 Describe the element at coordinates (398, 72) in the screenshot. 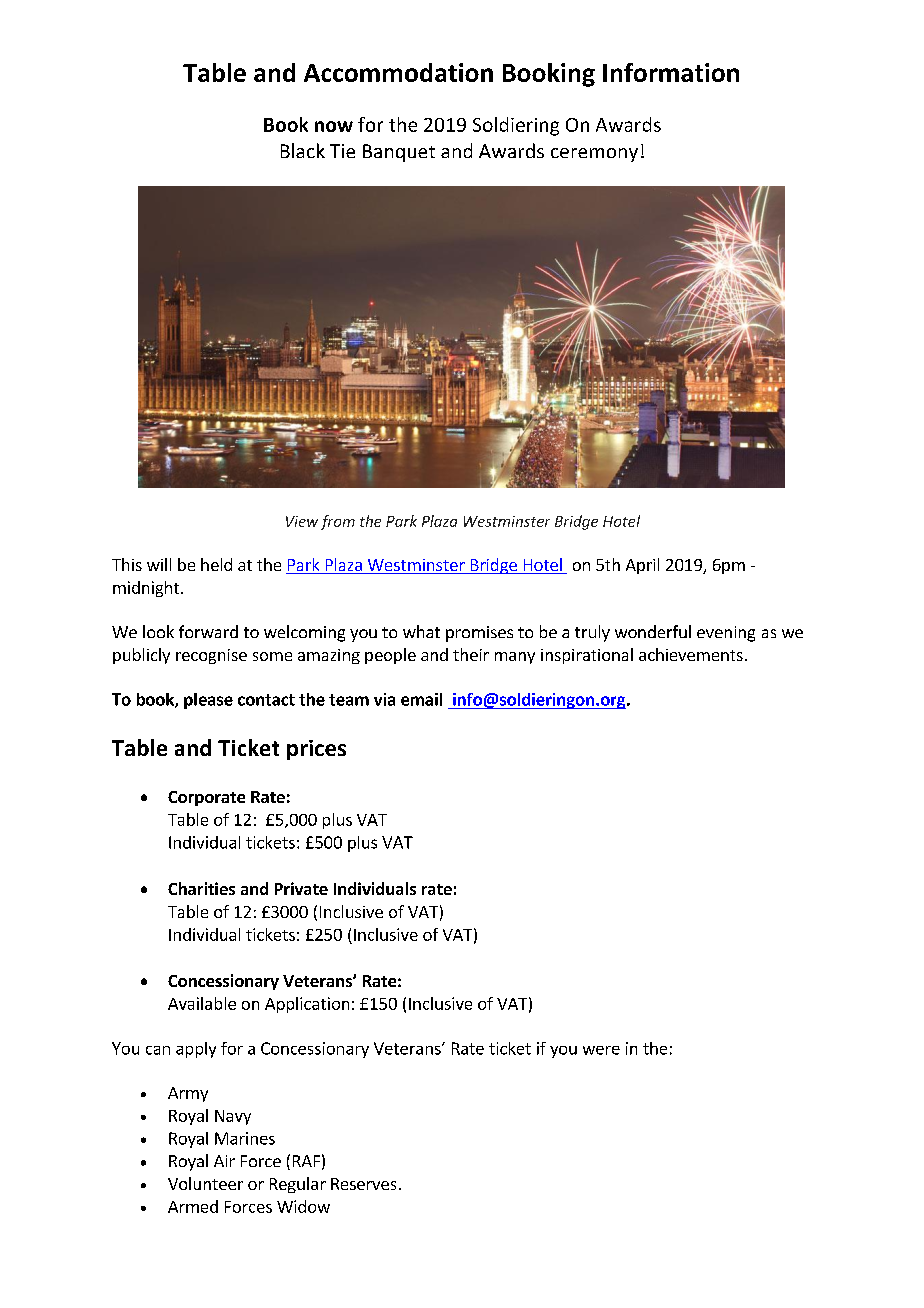

I see `Accommodation` at that location.
